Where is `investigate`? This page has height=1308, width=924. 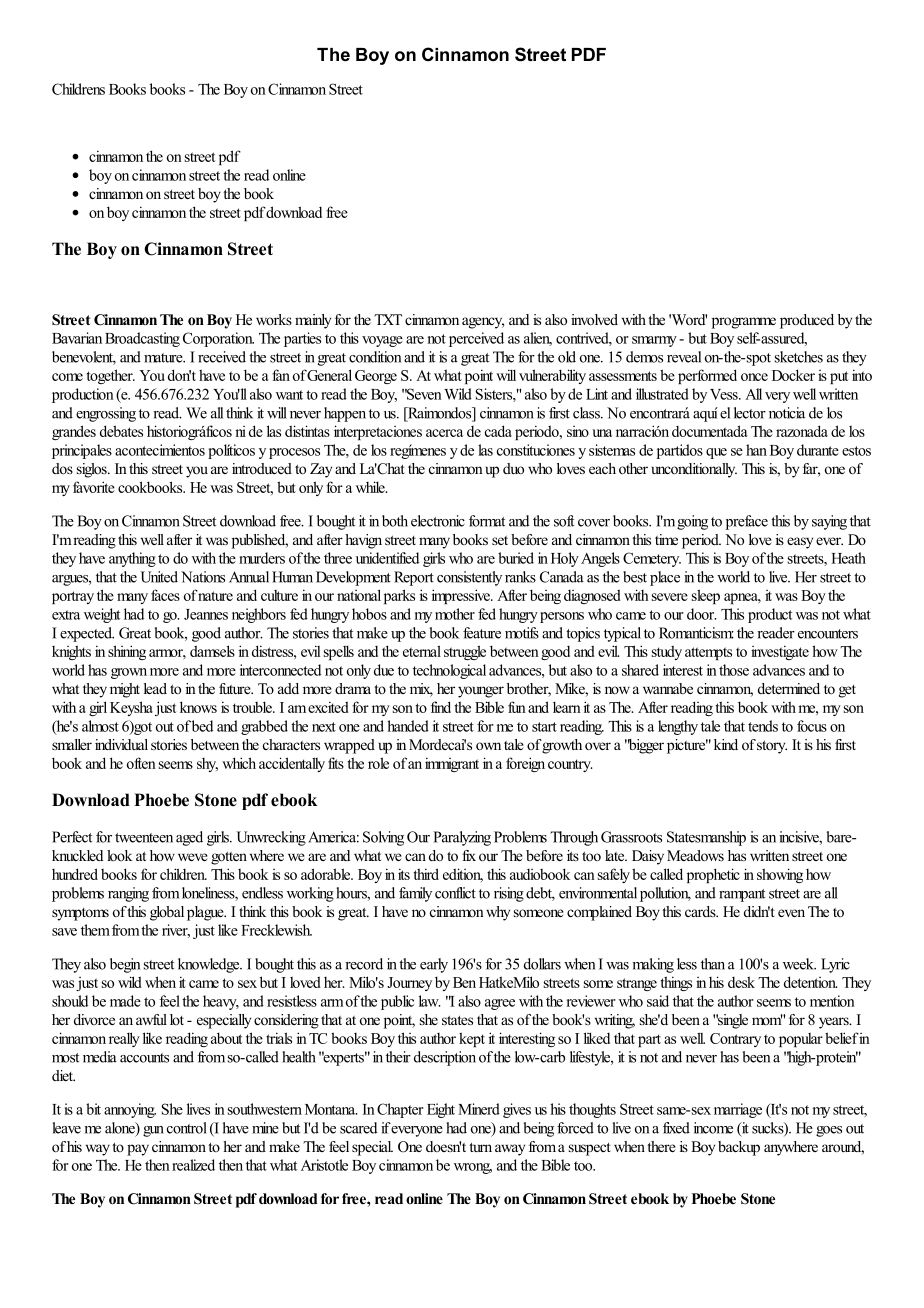 investigate is located at coordinates (780, 652).
